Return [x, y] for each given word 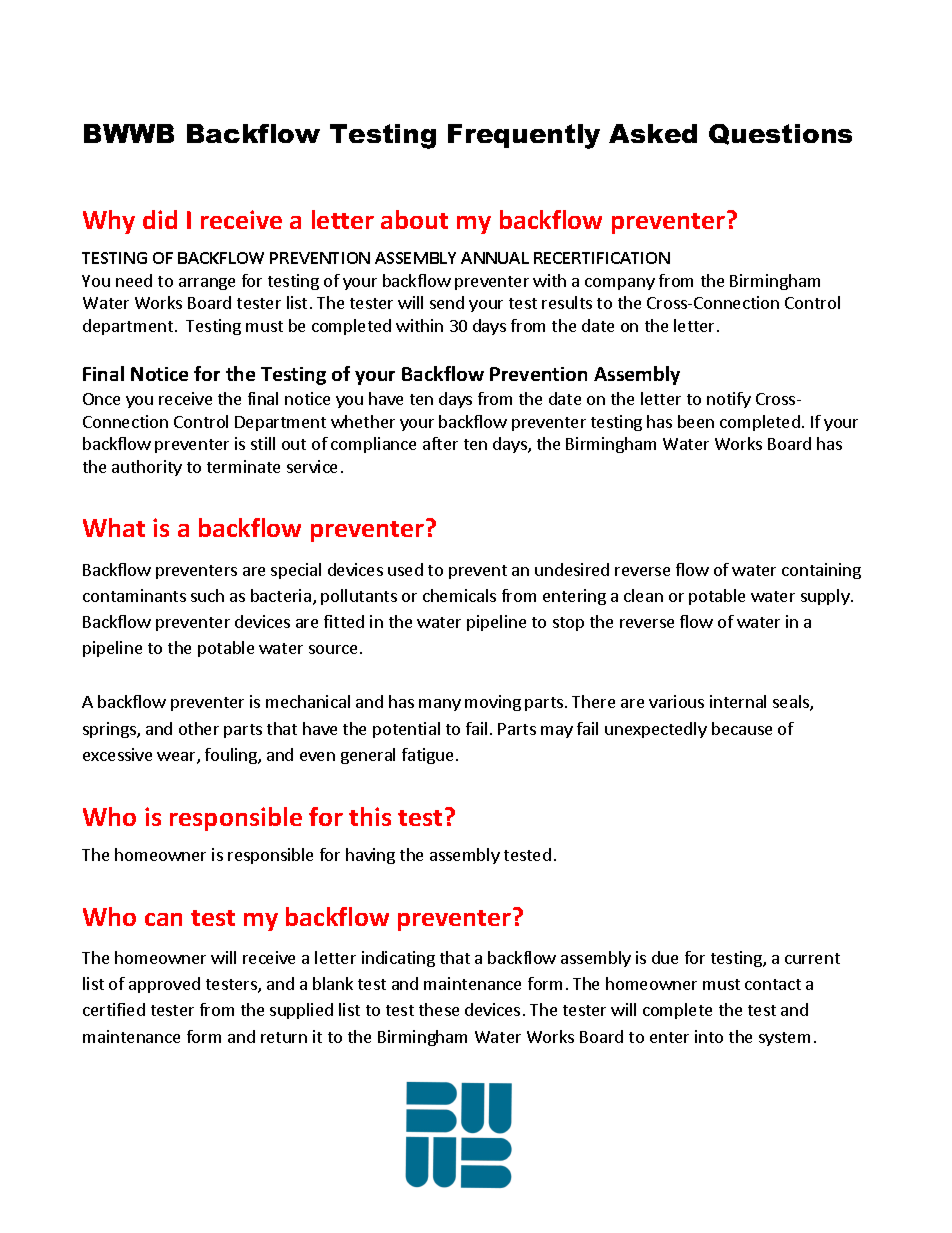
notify [729, 400]
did [160, 219]
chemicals [459, 595]
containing [821, 571]
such [207, 595]
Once [101, 399]
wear [177, 758]
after [440, 443]
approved [164, 985]
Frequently [524, 136]
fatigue [427, 756]
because [742, 728]
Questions [780, 134]
